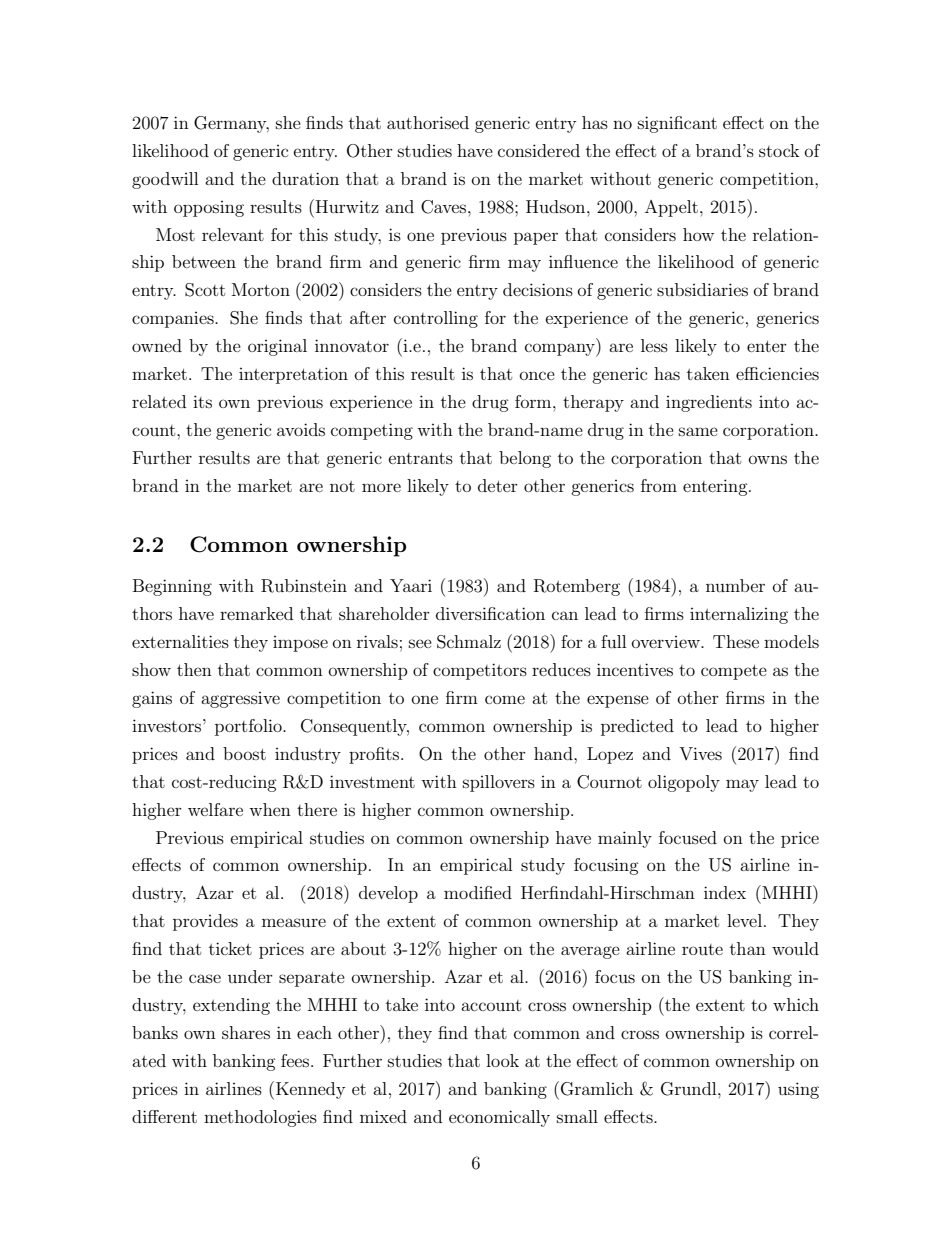 This screenshot has width=952, height=1233. I want to click on ingredients, so click(709, 403).
